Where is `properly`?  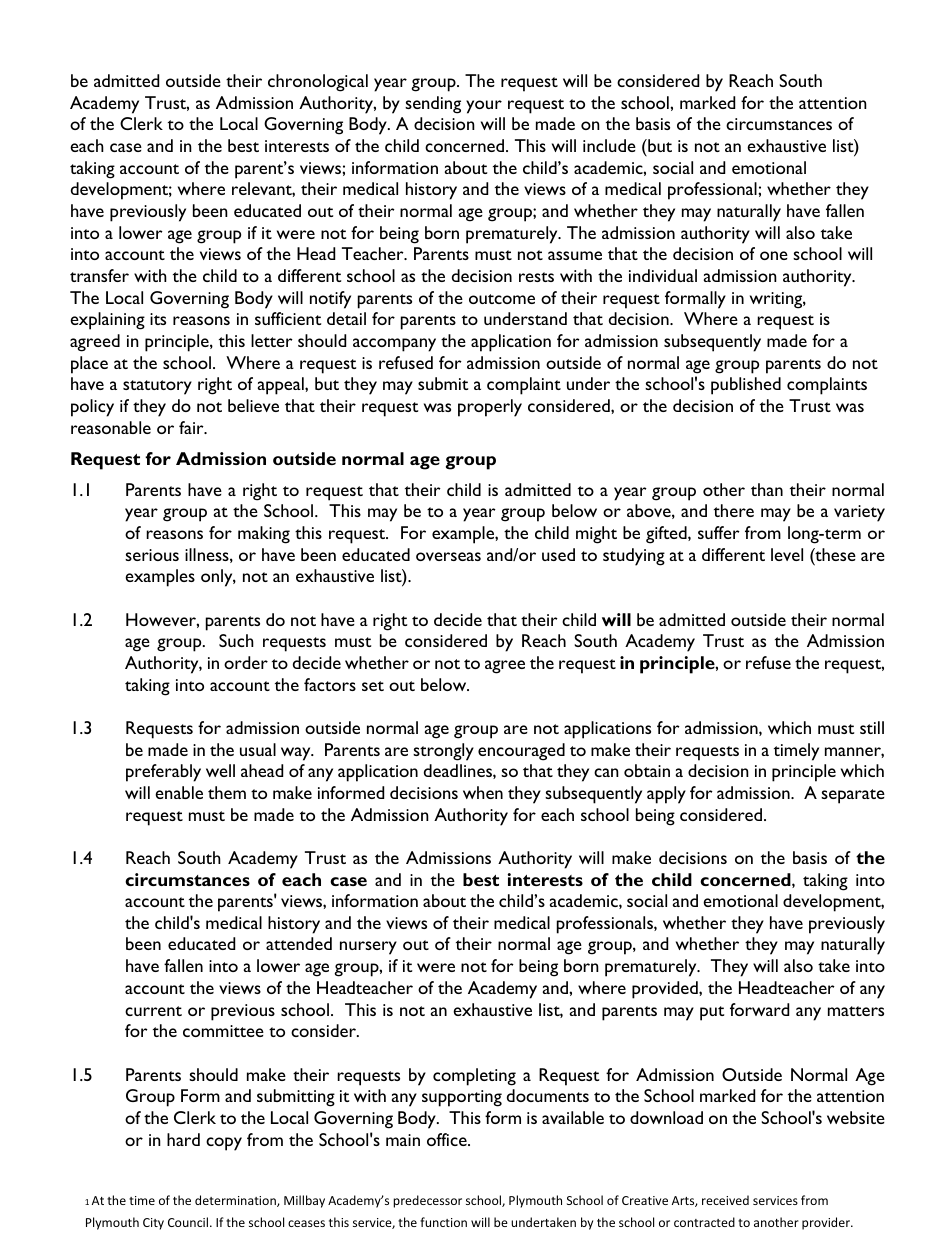 properly is located at coordinates (490, 408).
